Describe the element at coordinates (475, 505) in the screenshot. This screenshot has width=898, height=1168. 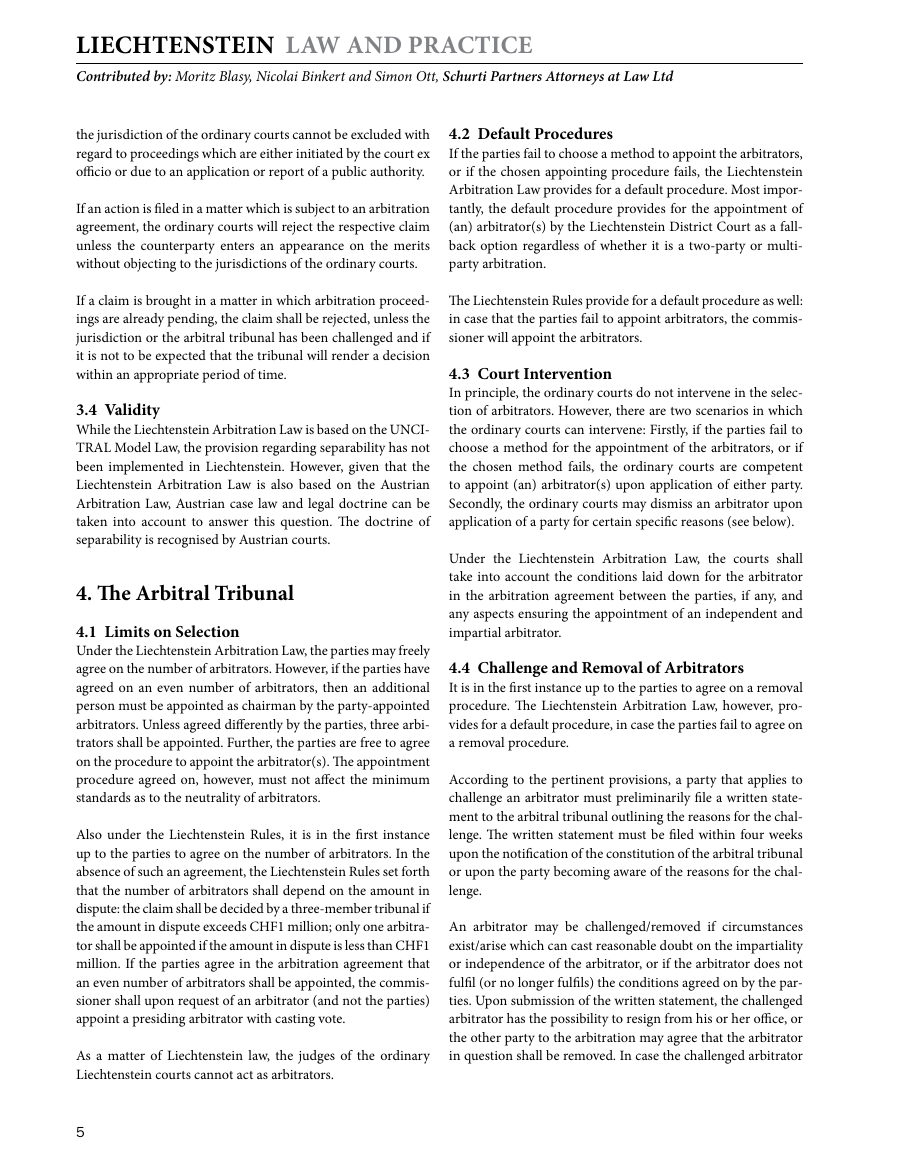
I see `Secondly` at that location.
